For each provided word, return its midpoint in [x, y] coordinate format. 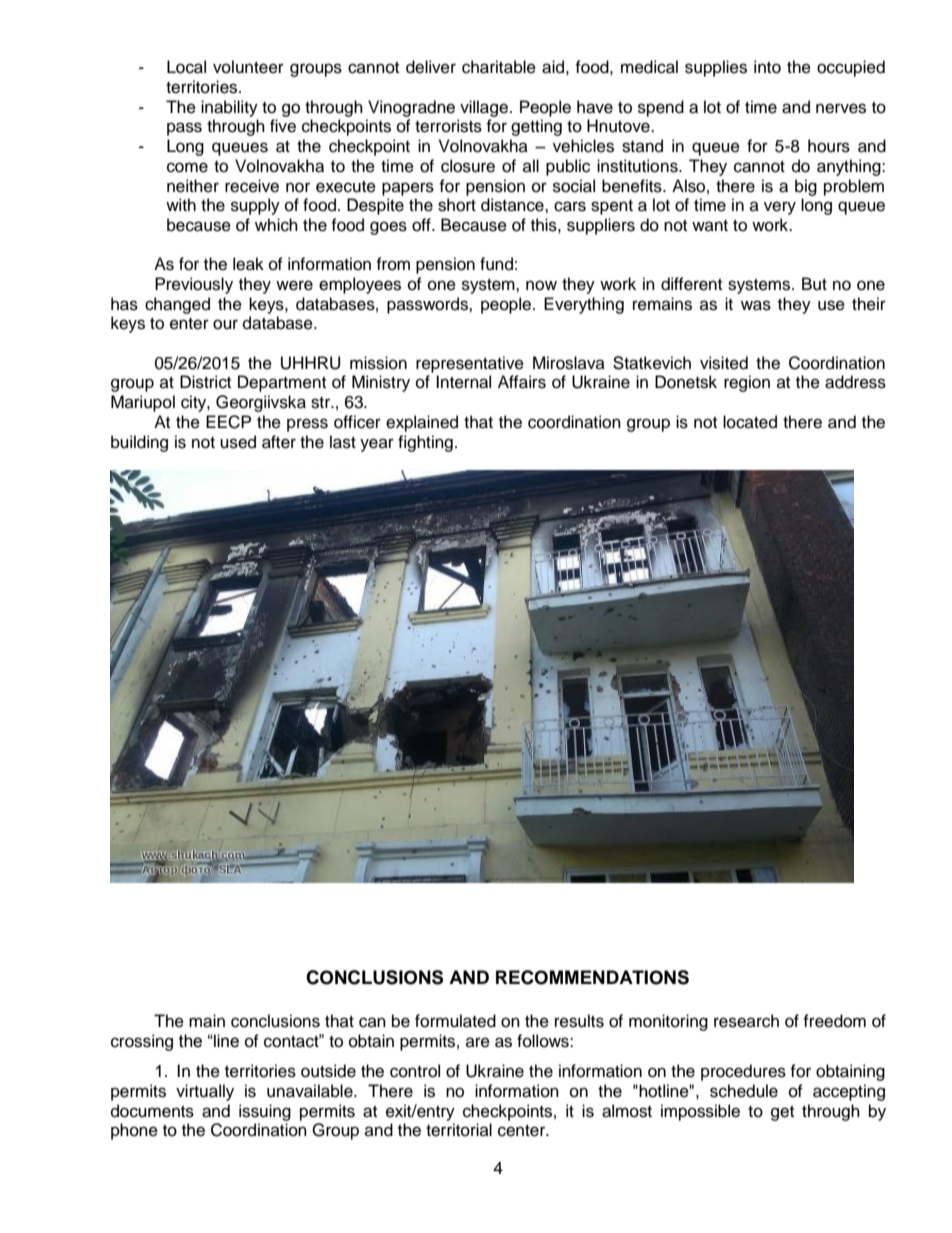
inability [229, 108]
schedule [744, 1091]
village [485, 108]
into [767, 67]
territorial [459, 1130]
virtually [205, 1092]
